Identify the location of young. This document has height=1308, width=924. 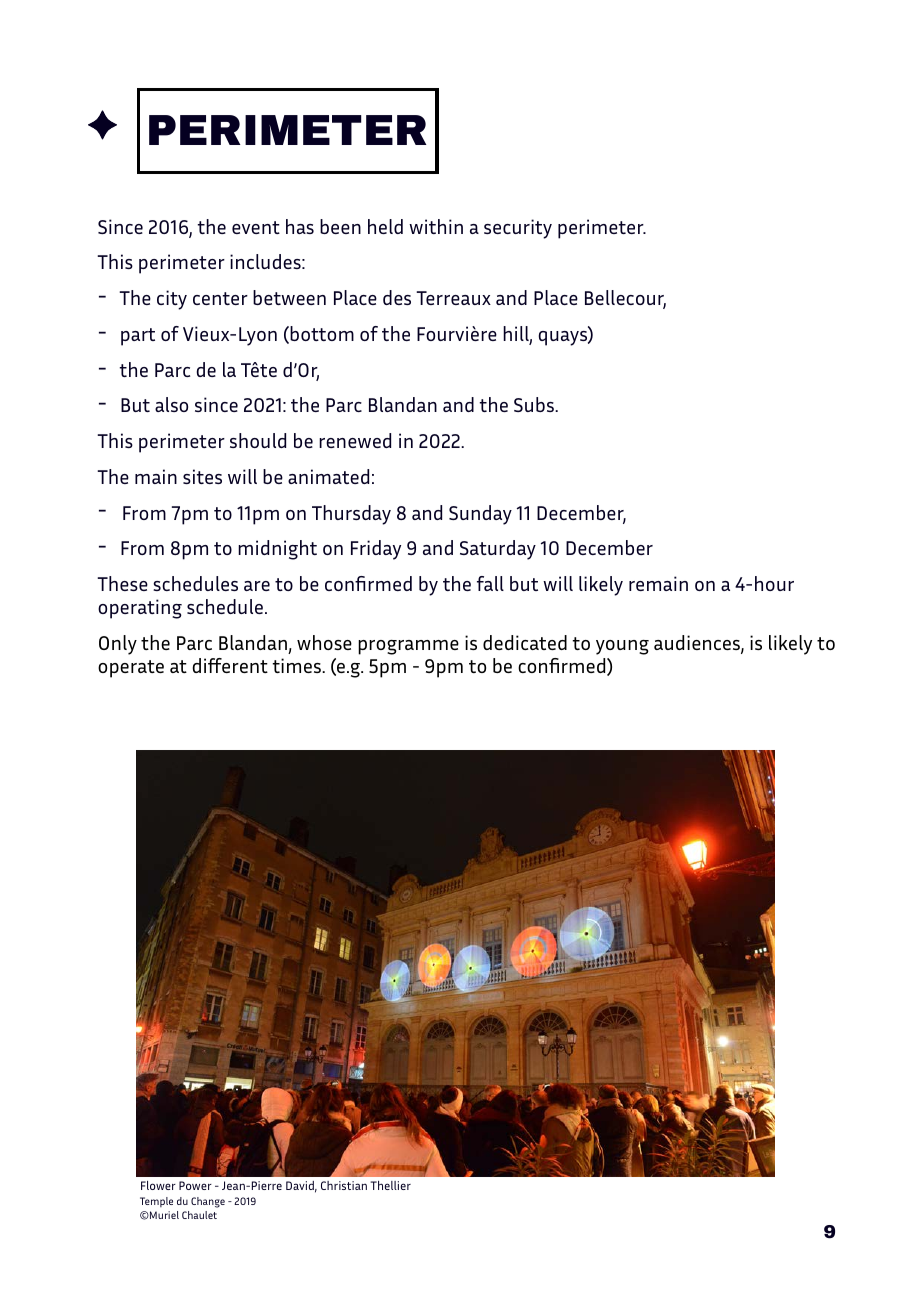
(622, 647).
